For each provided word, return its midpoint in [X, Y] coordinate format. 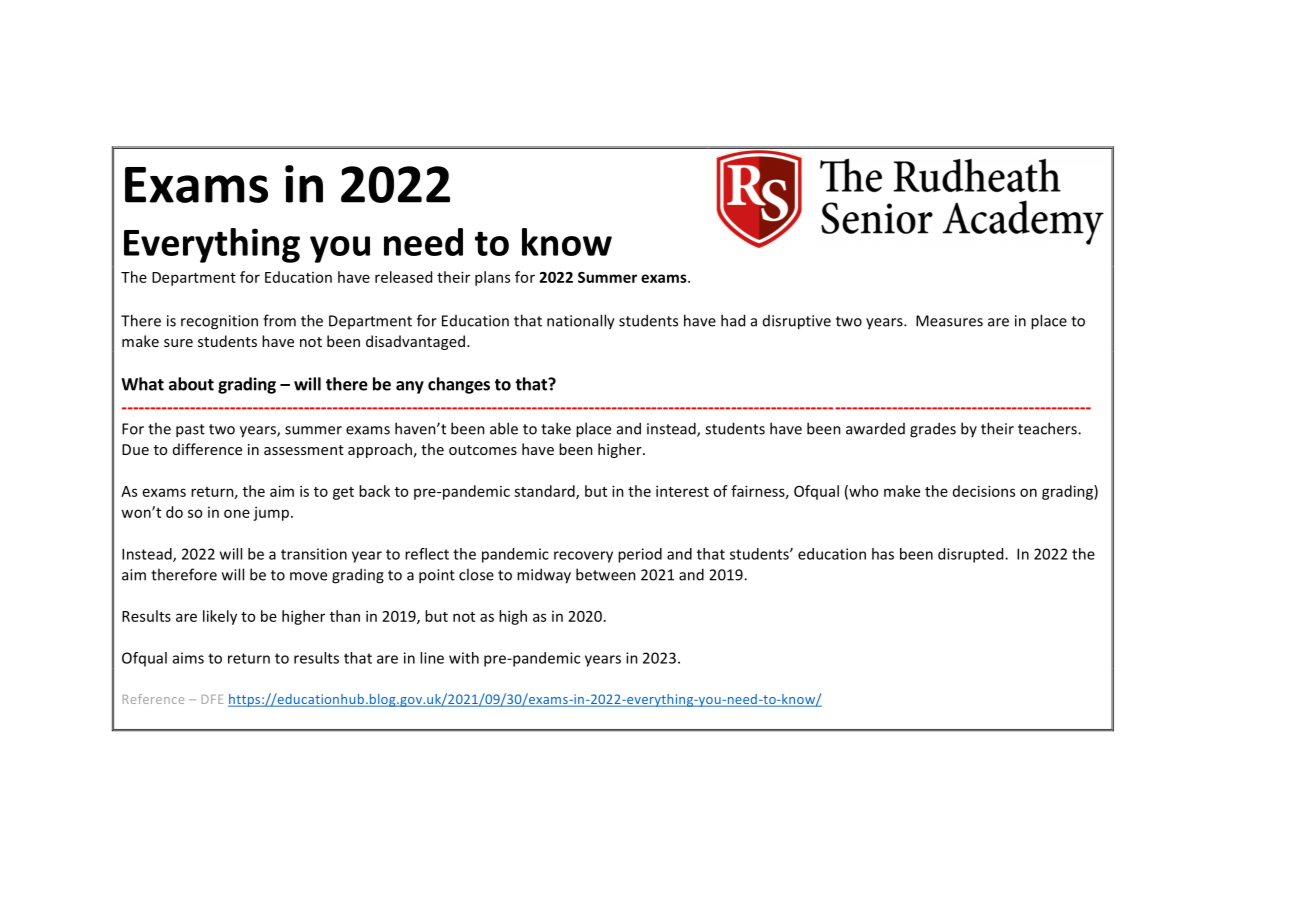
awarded [875, 428]
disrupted [972, 555]
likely [220, 617]
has [883, 554]
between [606, 574]
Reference [153, 699]
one [237, 513]
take [556, 428]
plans [492, 278]
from [279, 320]
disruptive [797, 322]
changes [459, 385]
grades [933, 430]
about [191, 384]
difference [207, 449]
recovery [583, 557]
